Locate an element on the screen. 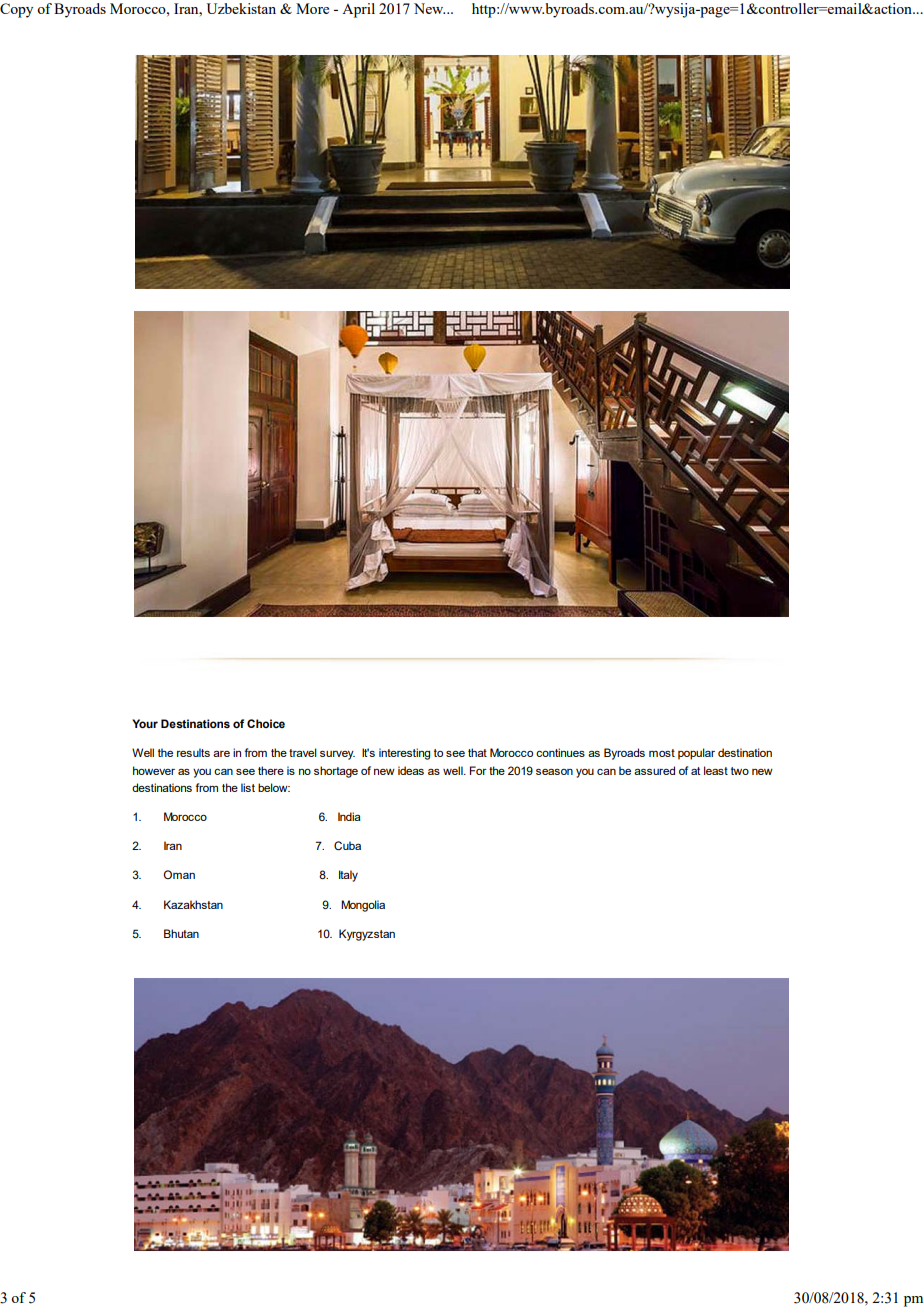 This screenshot has width=924, height=1308. Your is located at coordinates (145, 723).
